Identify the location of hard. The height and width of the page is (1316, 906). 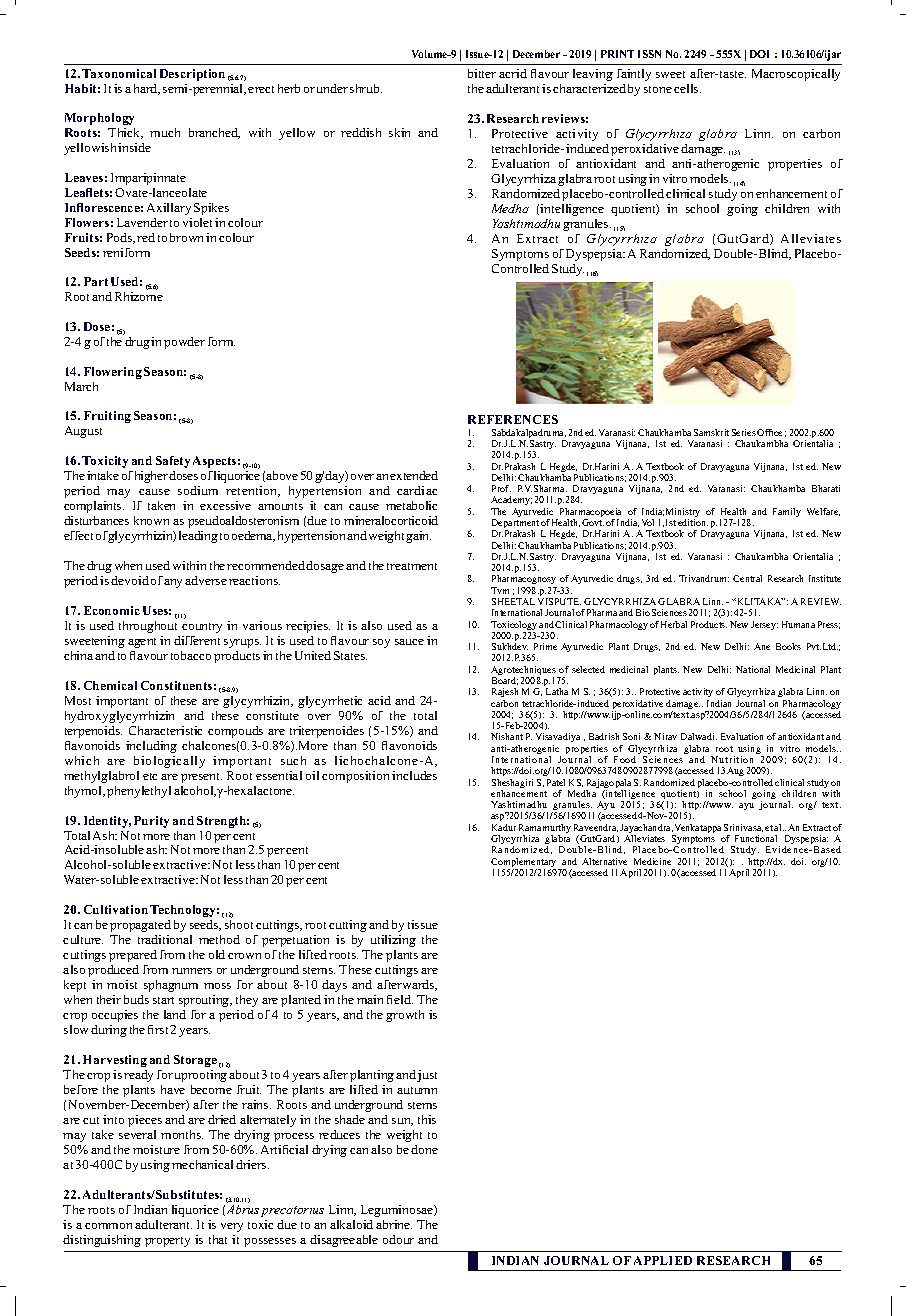
(147, 89).
